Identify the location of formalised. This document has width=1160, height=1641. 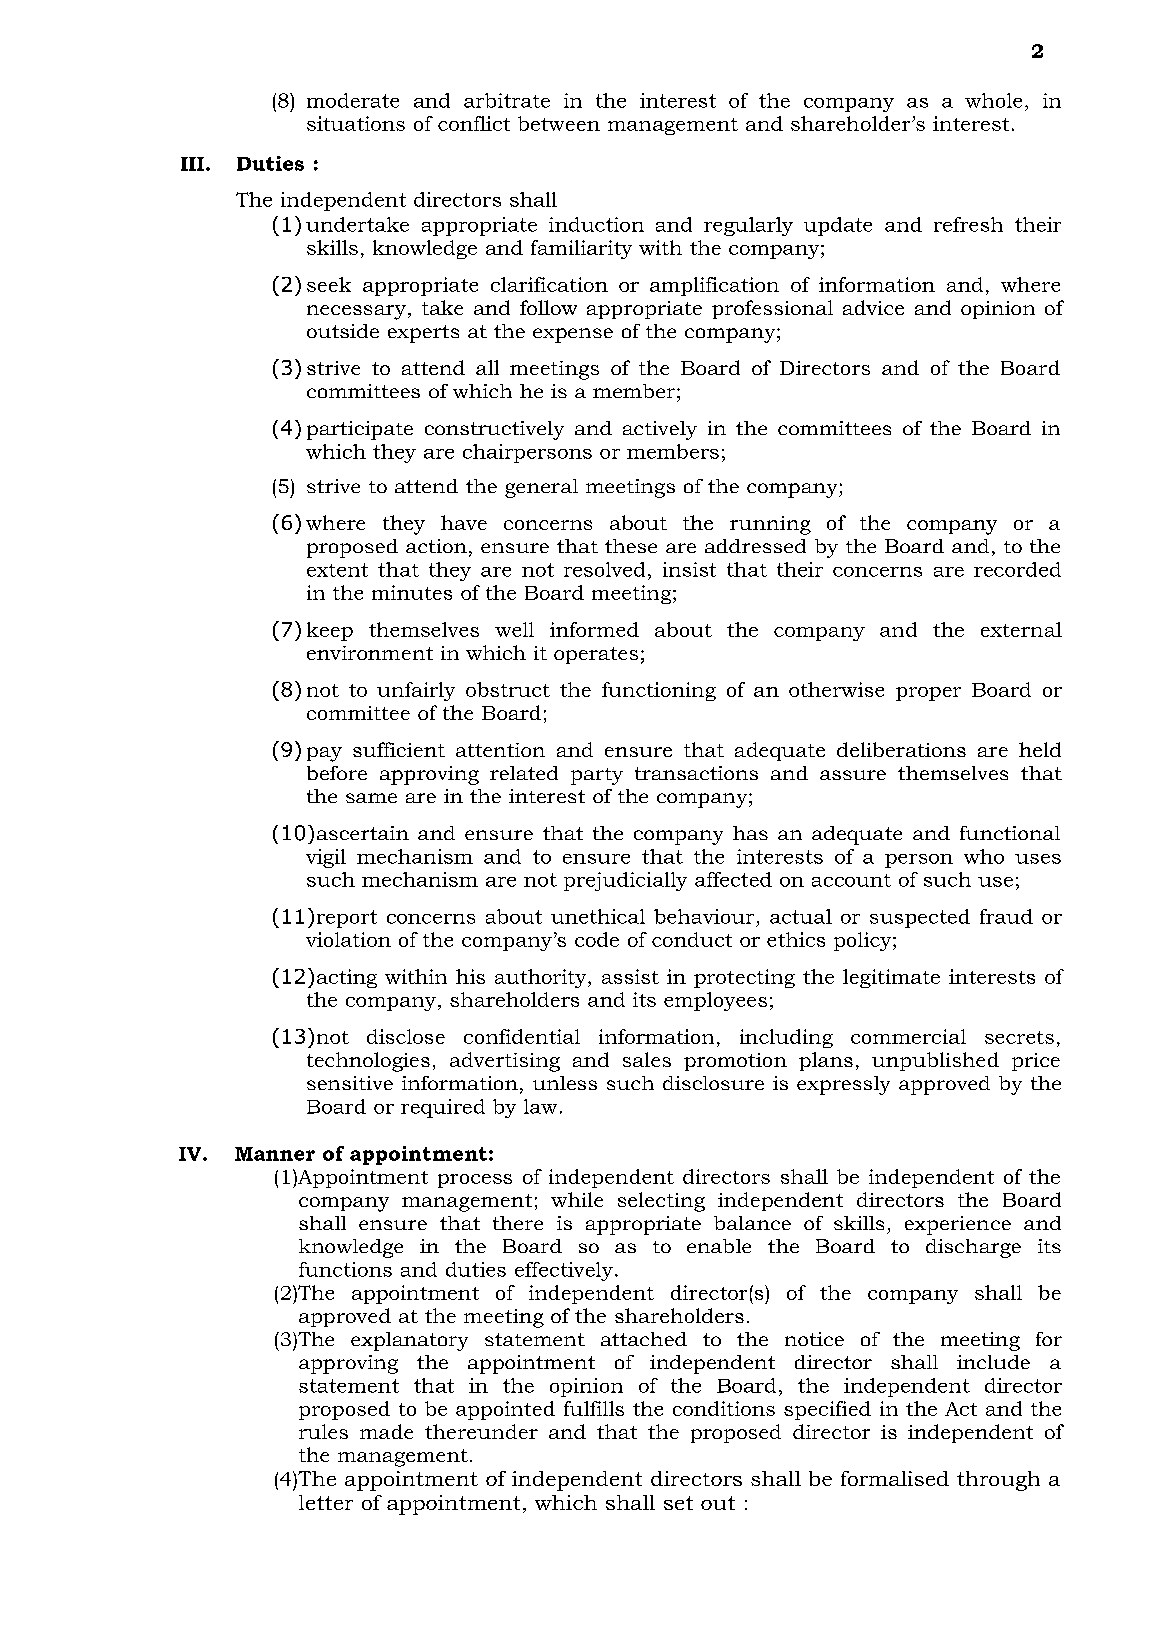
(895, 1478).
